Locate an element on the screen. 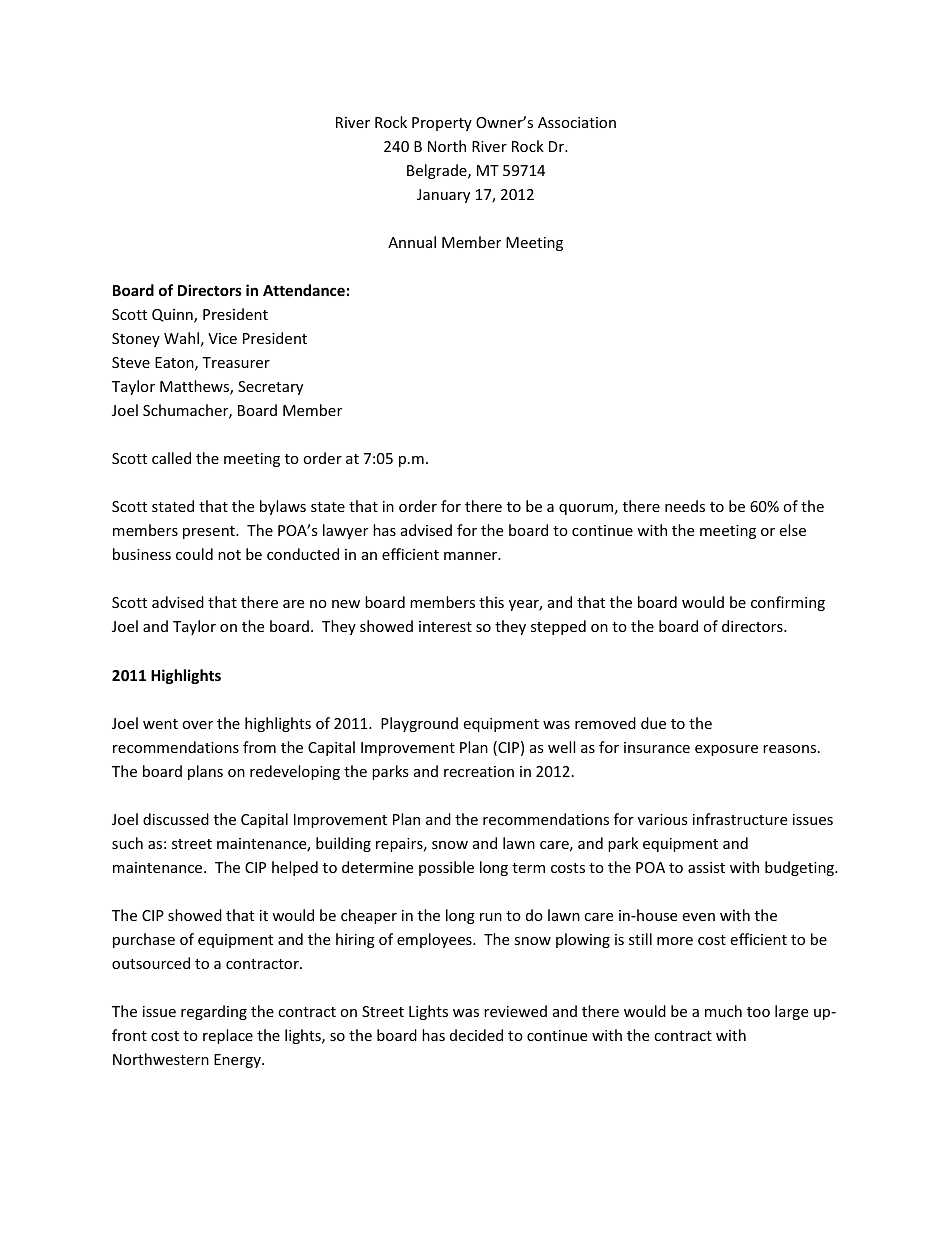  this is located at coordinates (491, 602).
